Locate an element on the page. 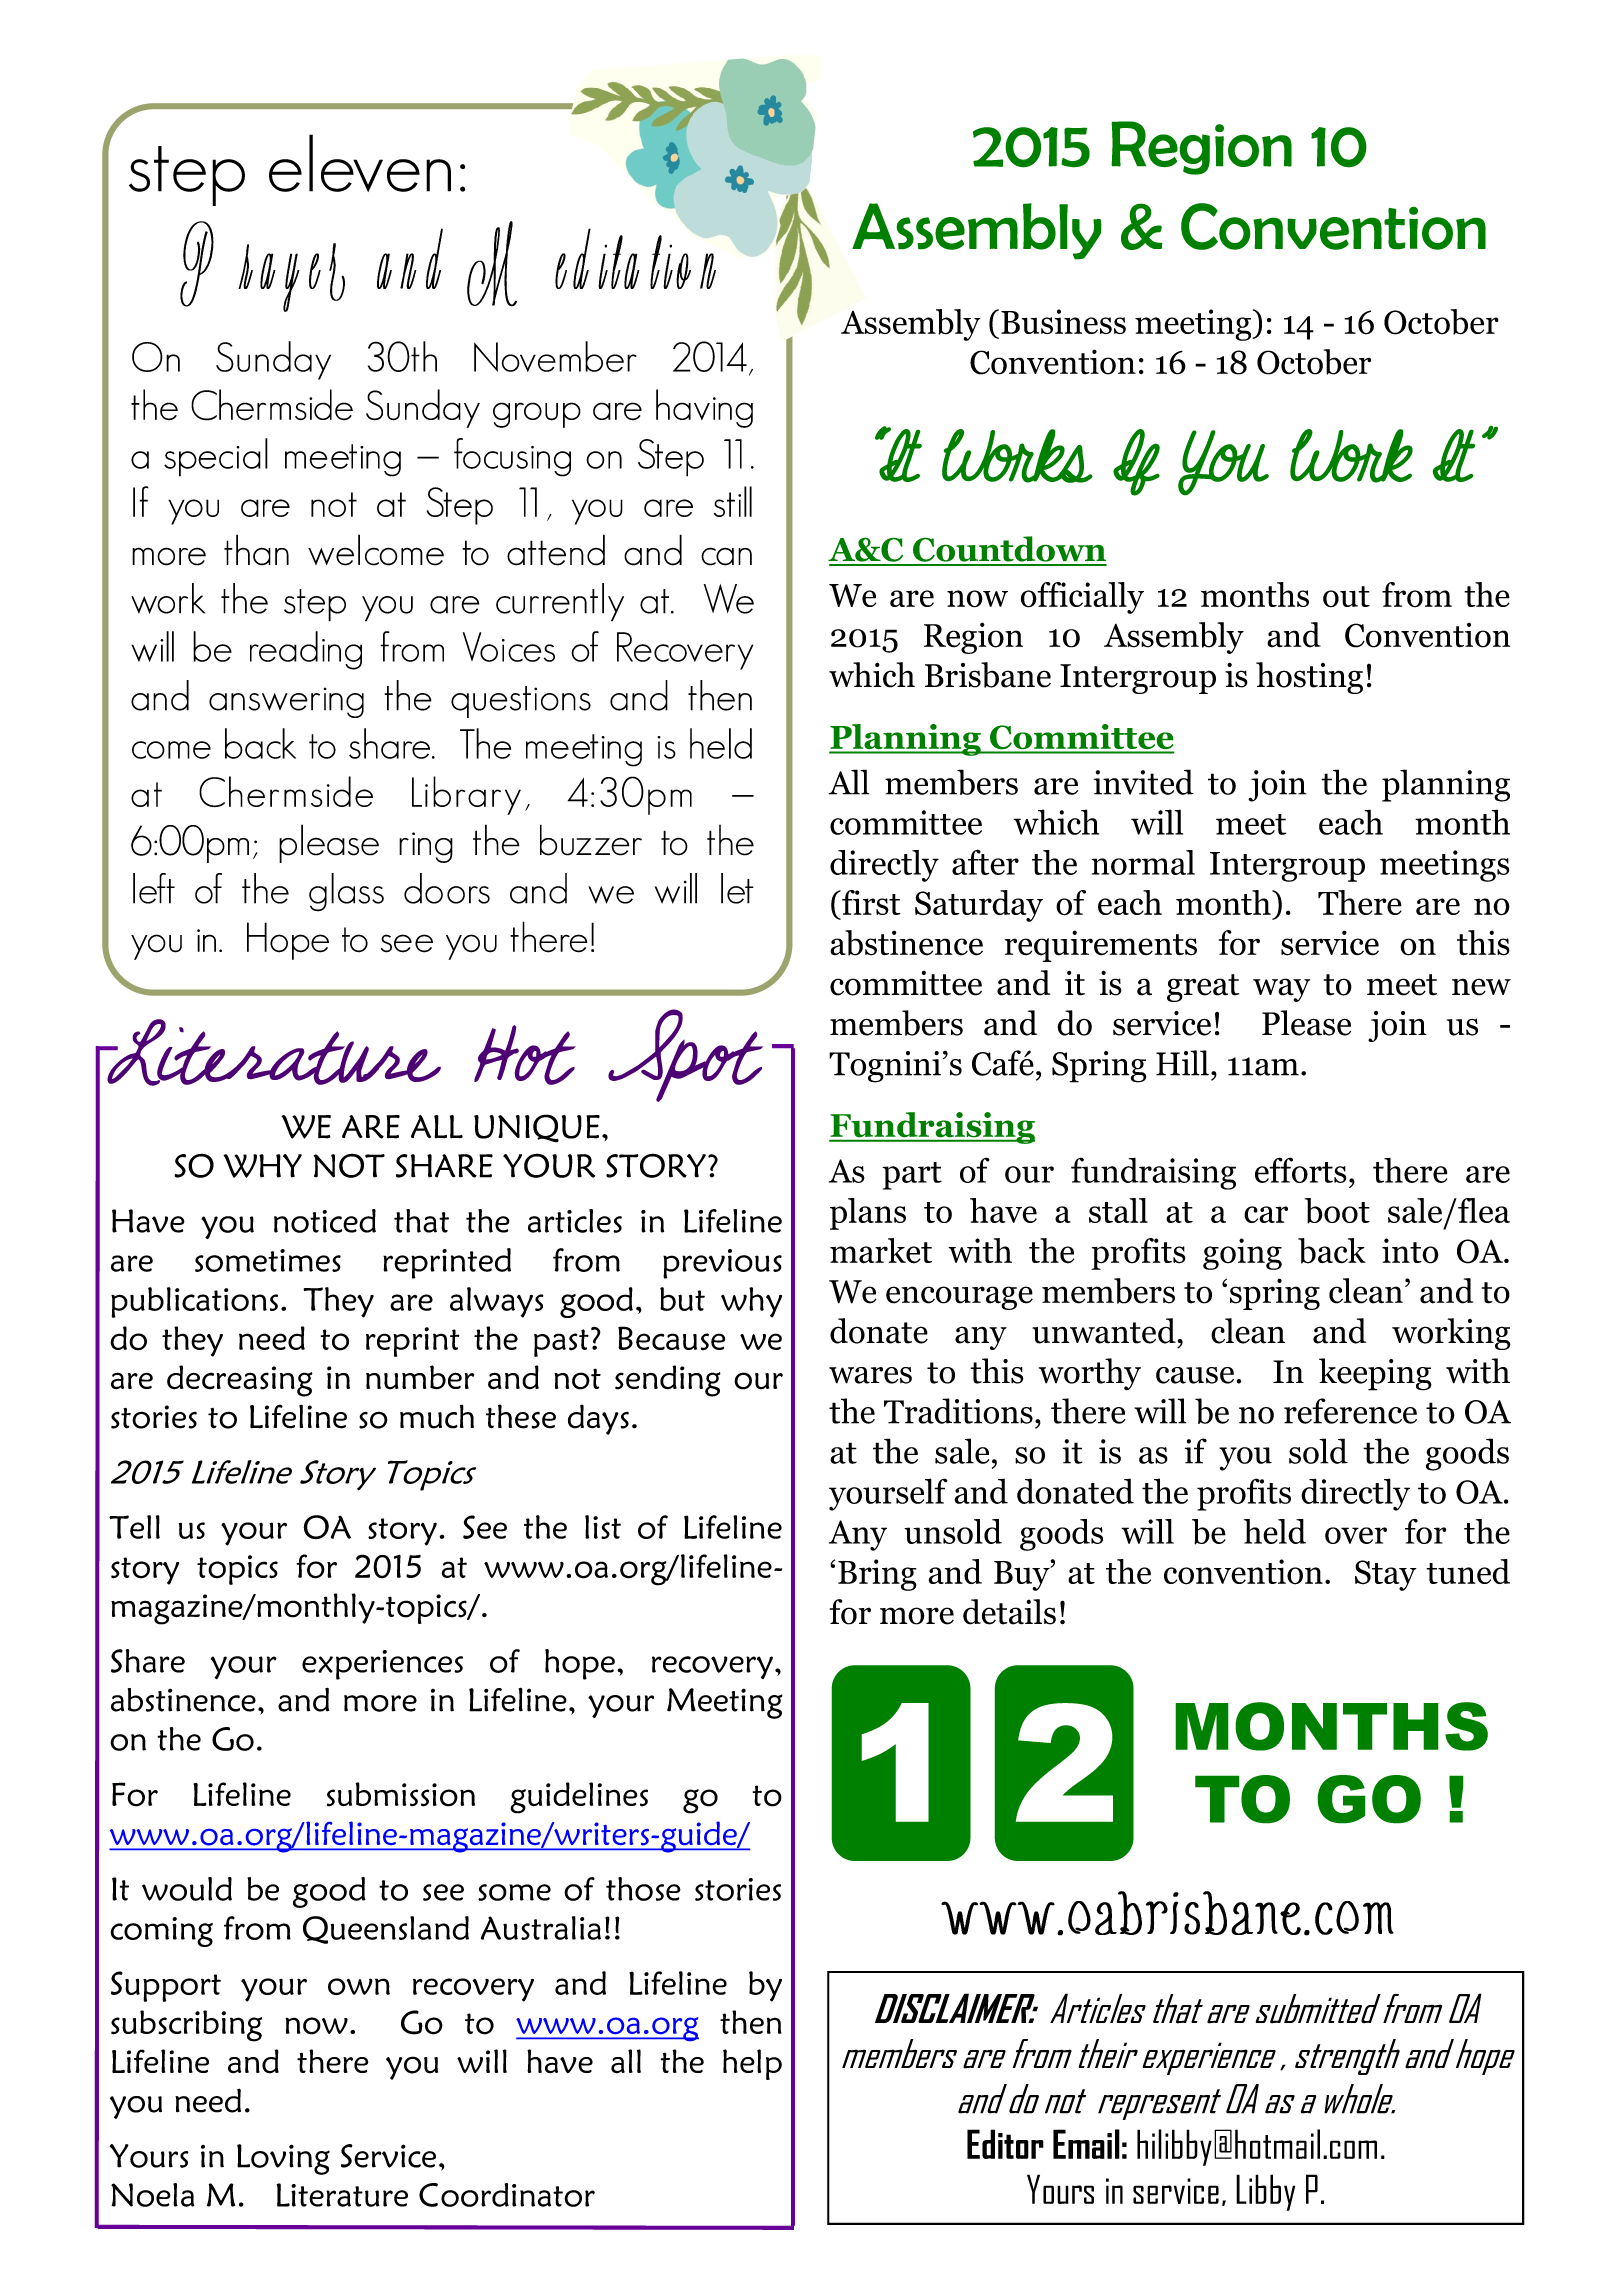  having is located at coordinates (704, 408).
